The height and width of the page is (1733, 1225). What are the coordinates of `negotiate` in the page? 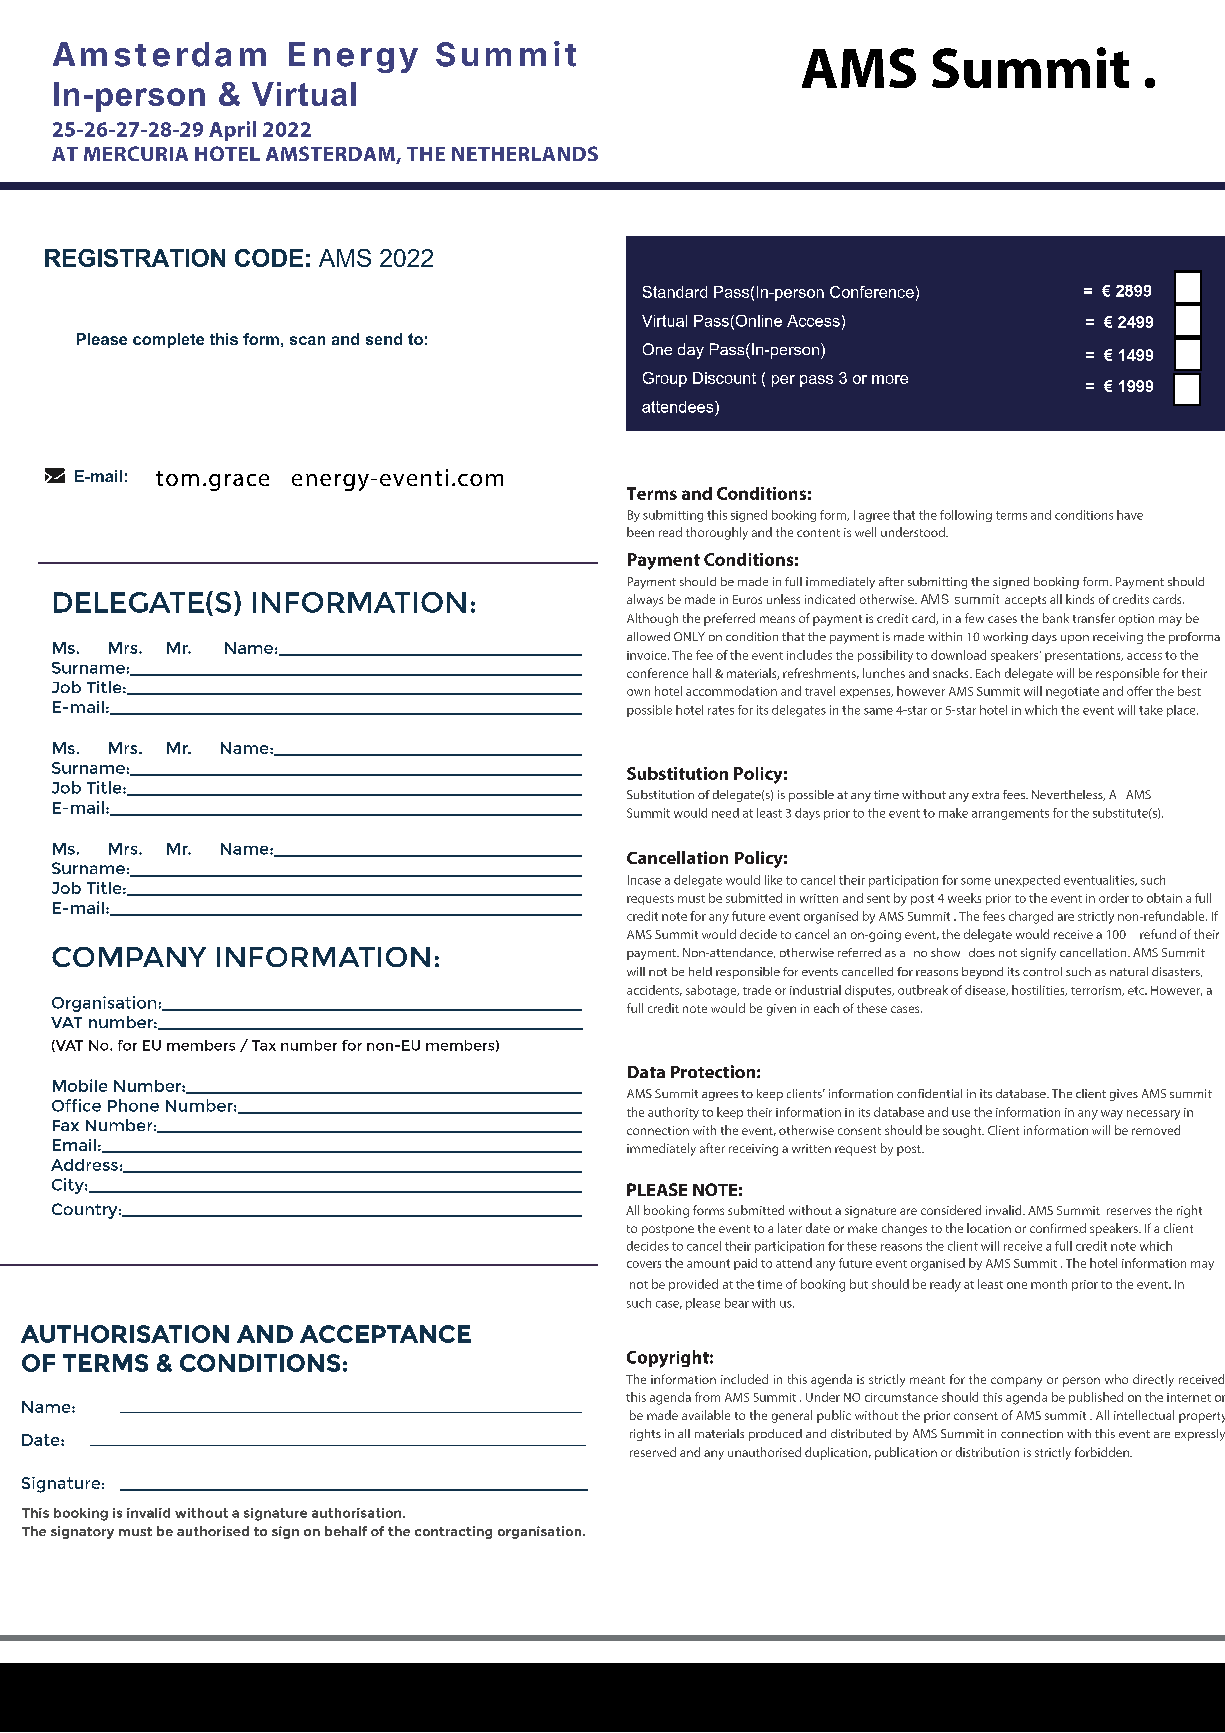 It's located at (1072, 693).
